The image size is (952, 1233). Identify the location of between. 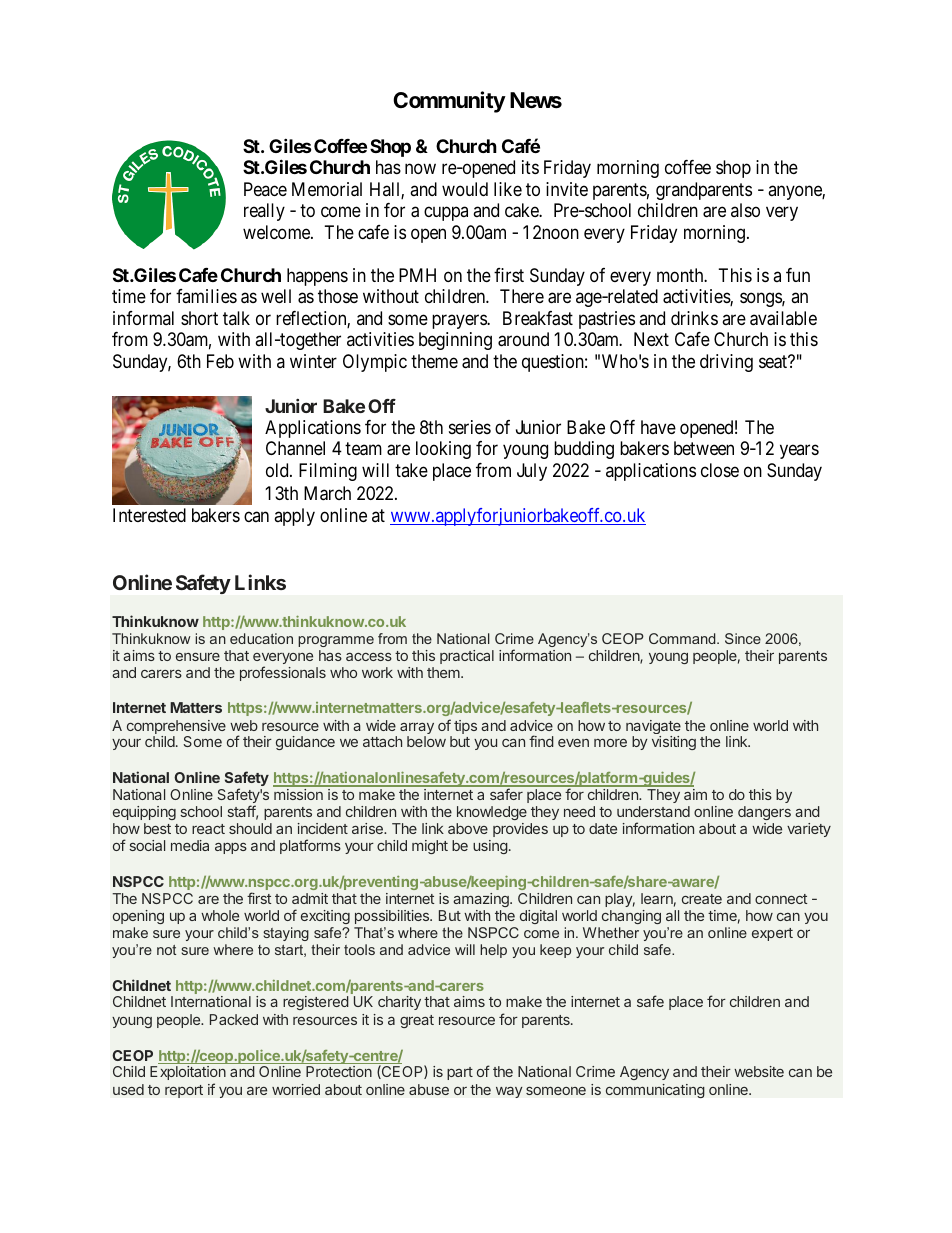
(704, 448).
